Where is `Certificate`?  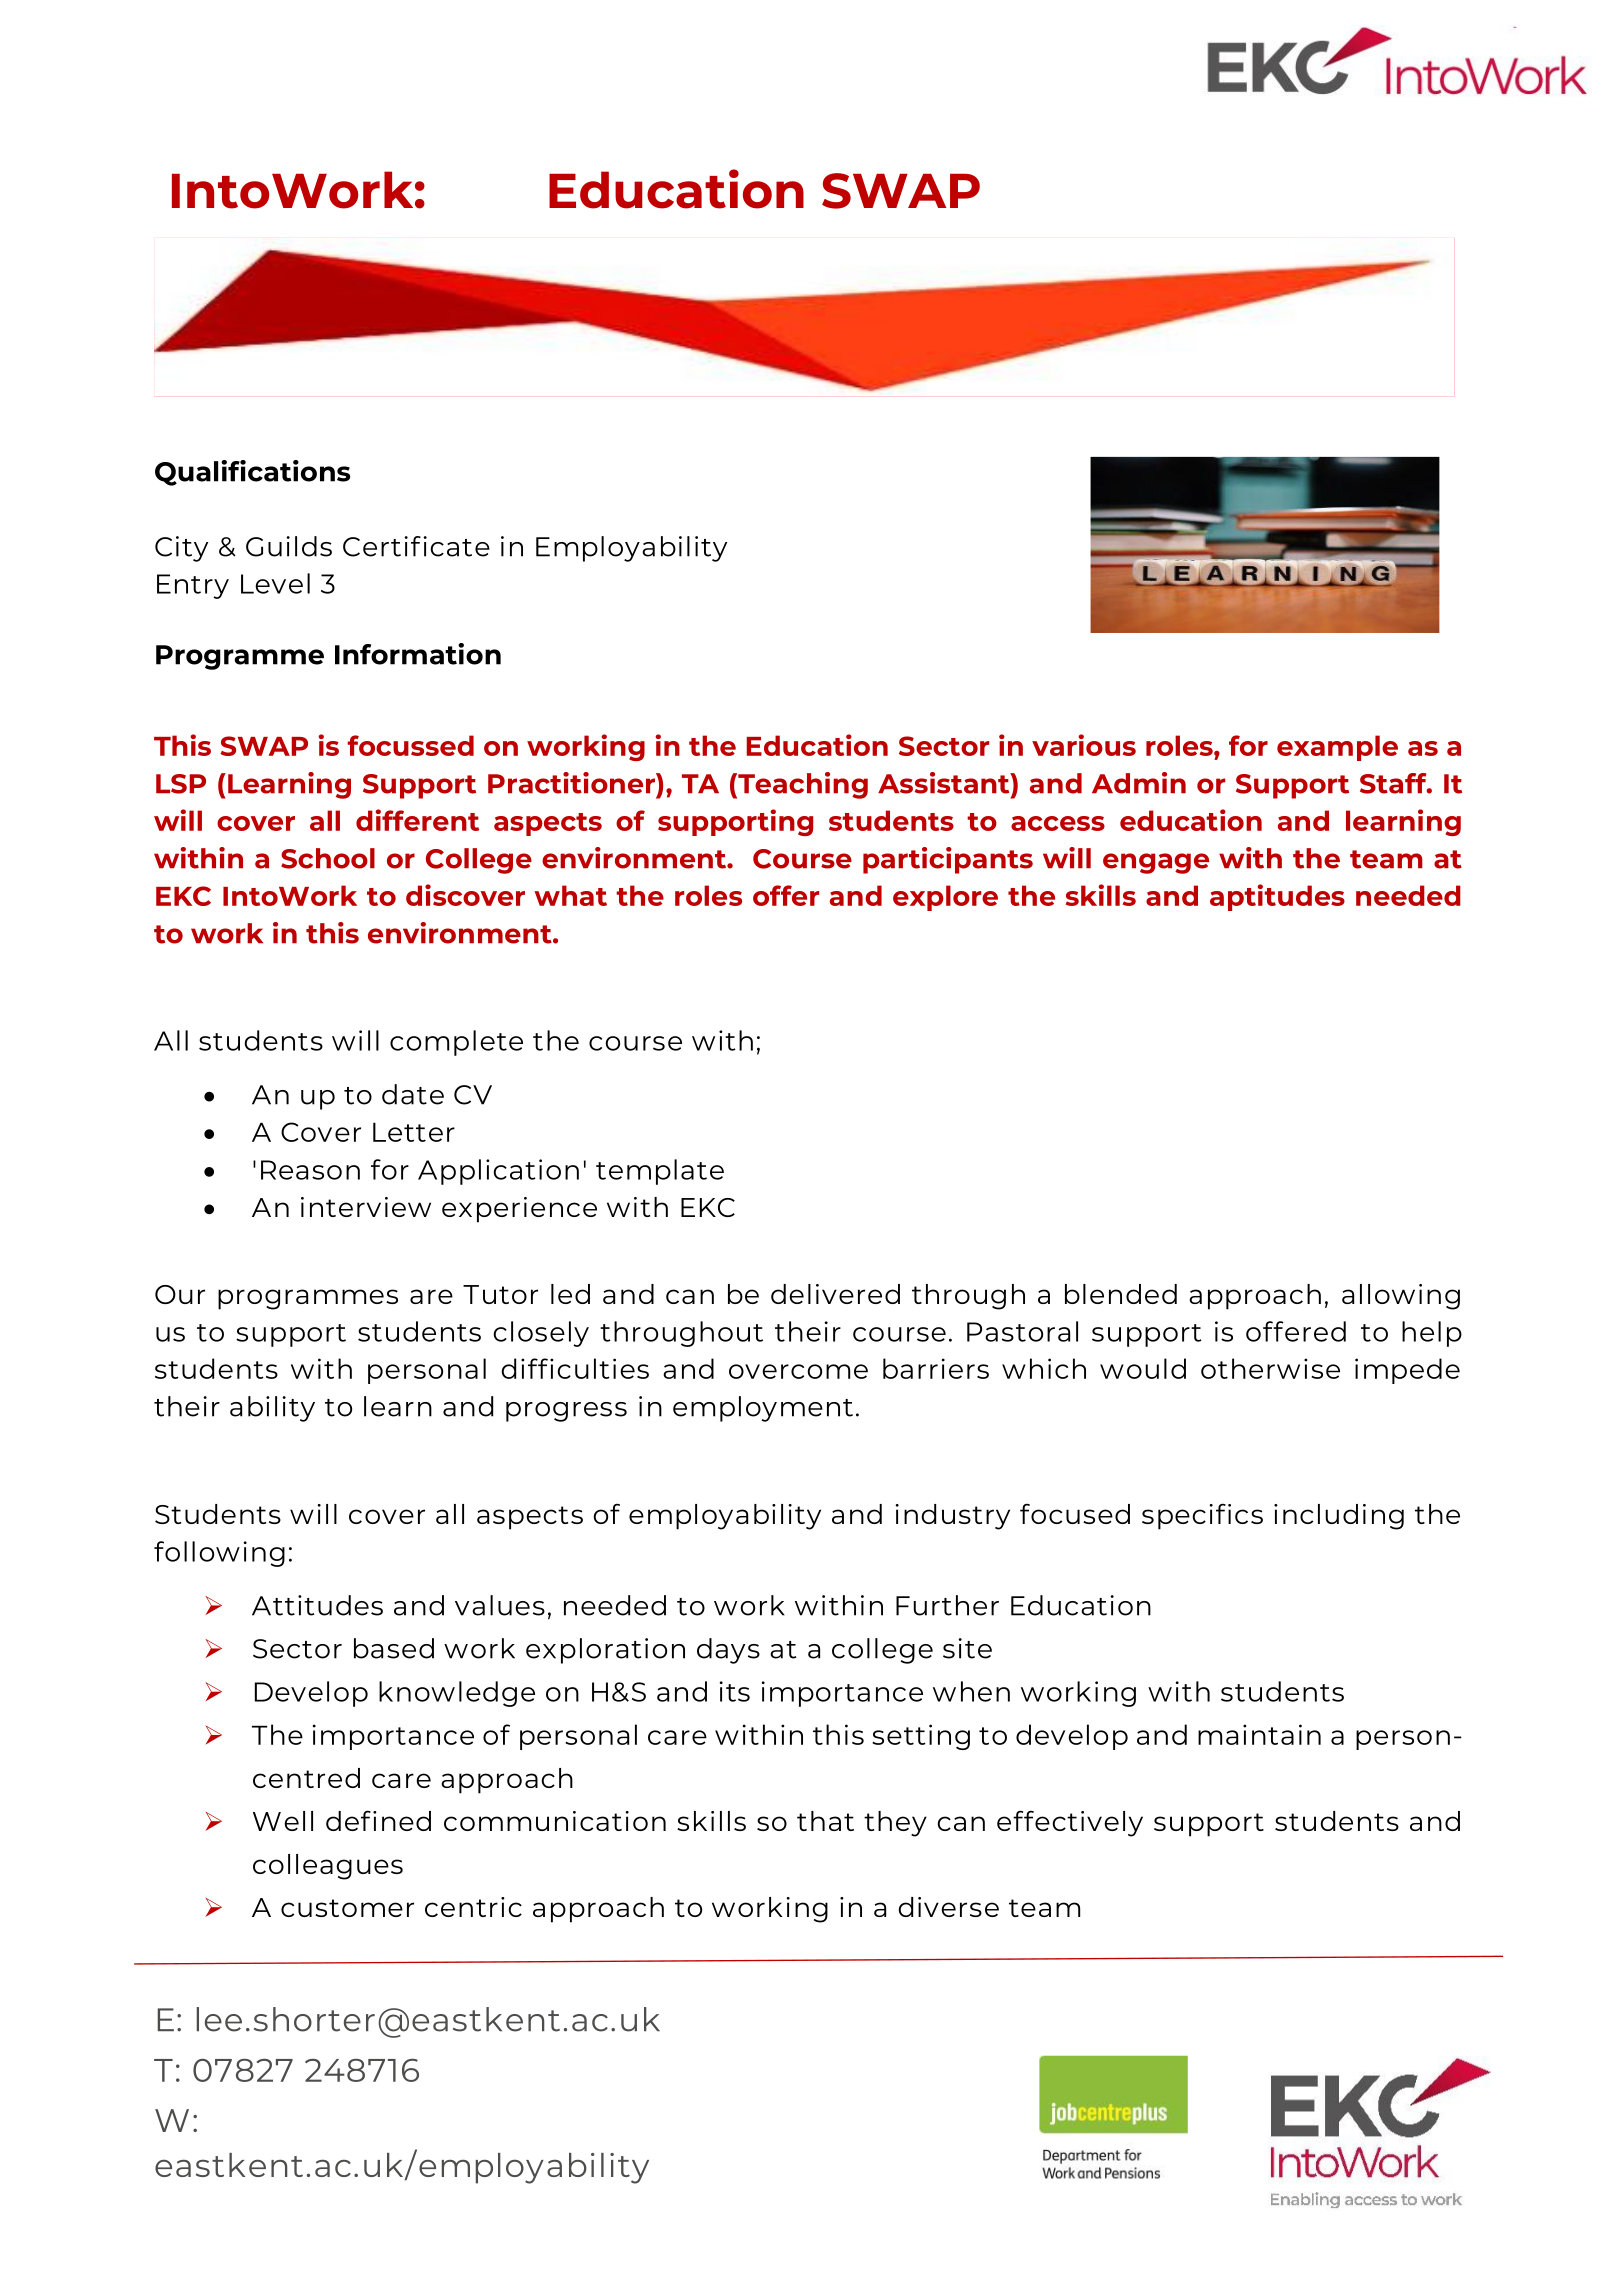 Certificate is located at coordinates (416, 546).
